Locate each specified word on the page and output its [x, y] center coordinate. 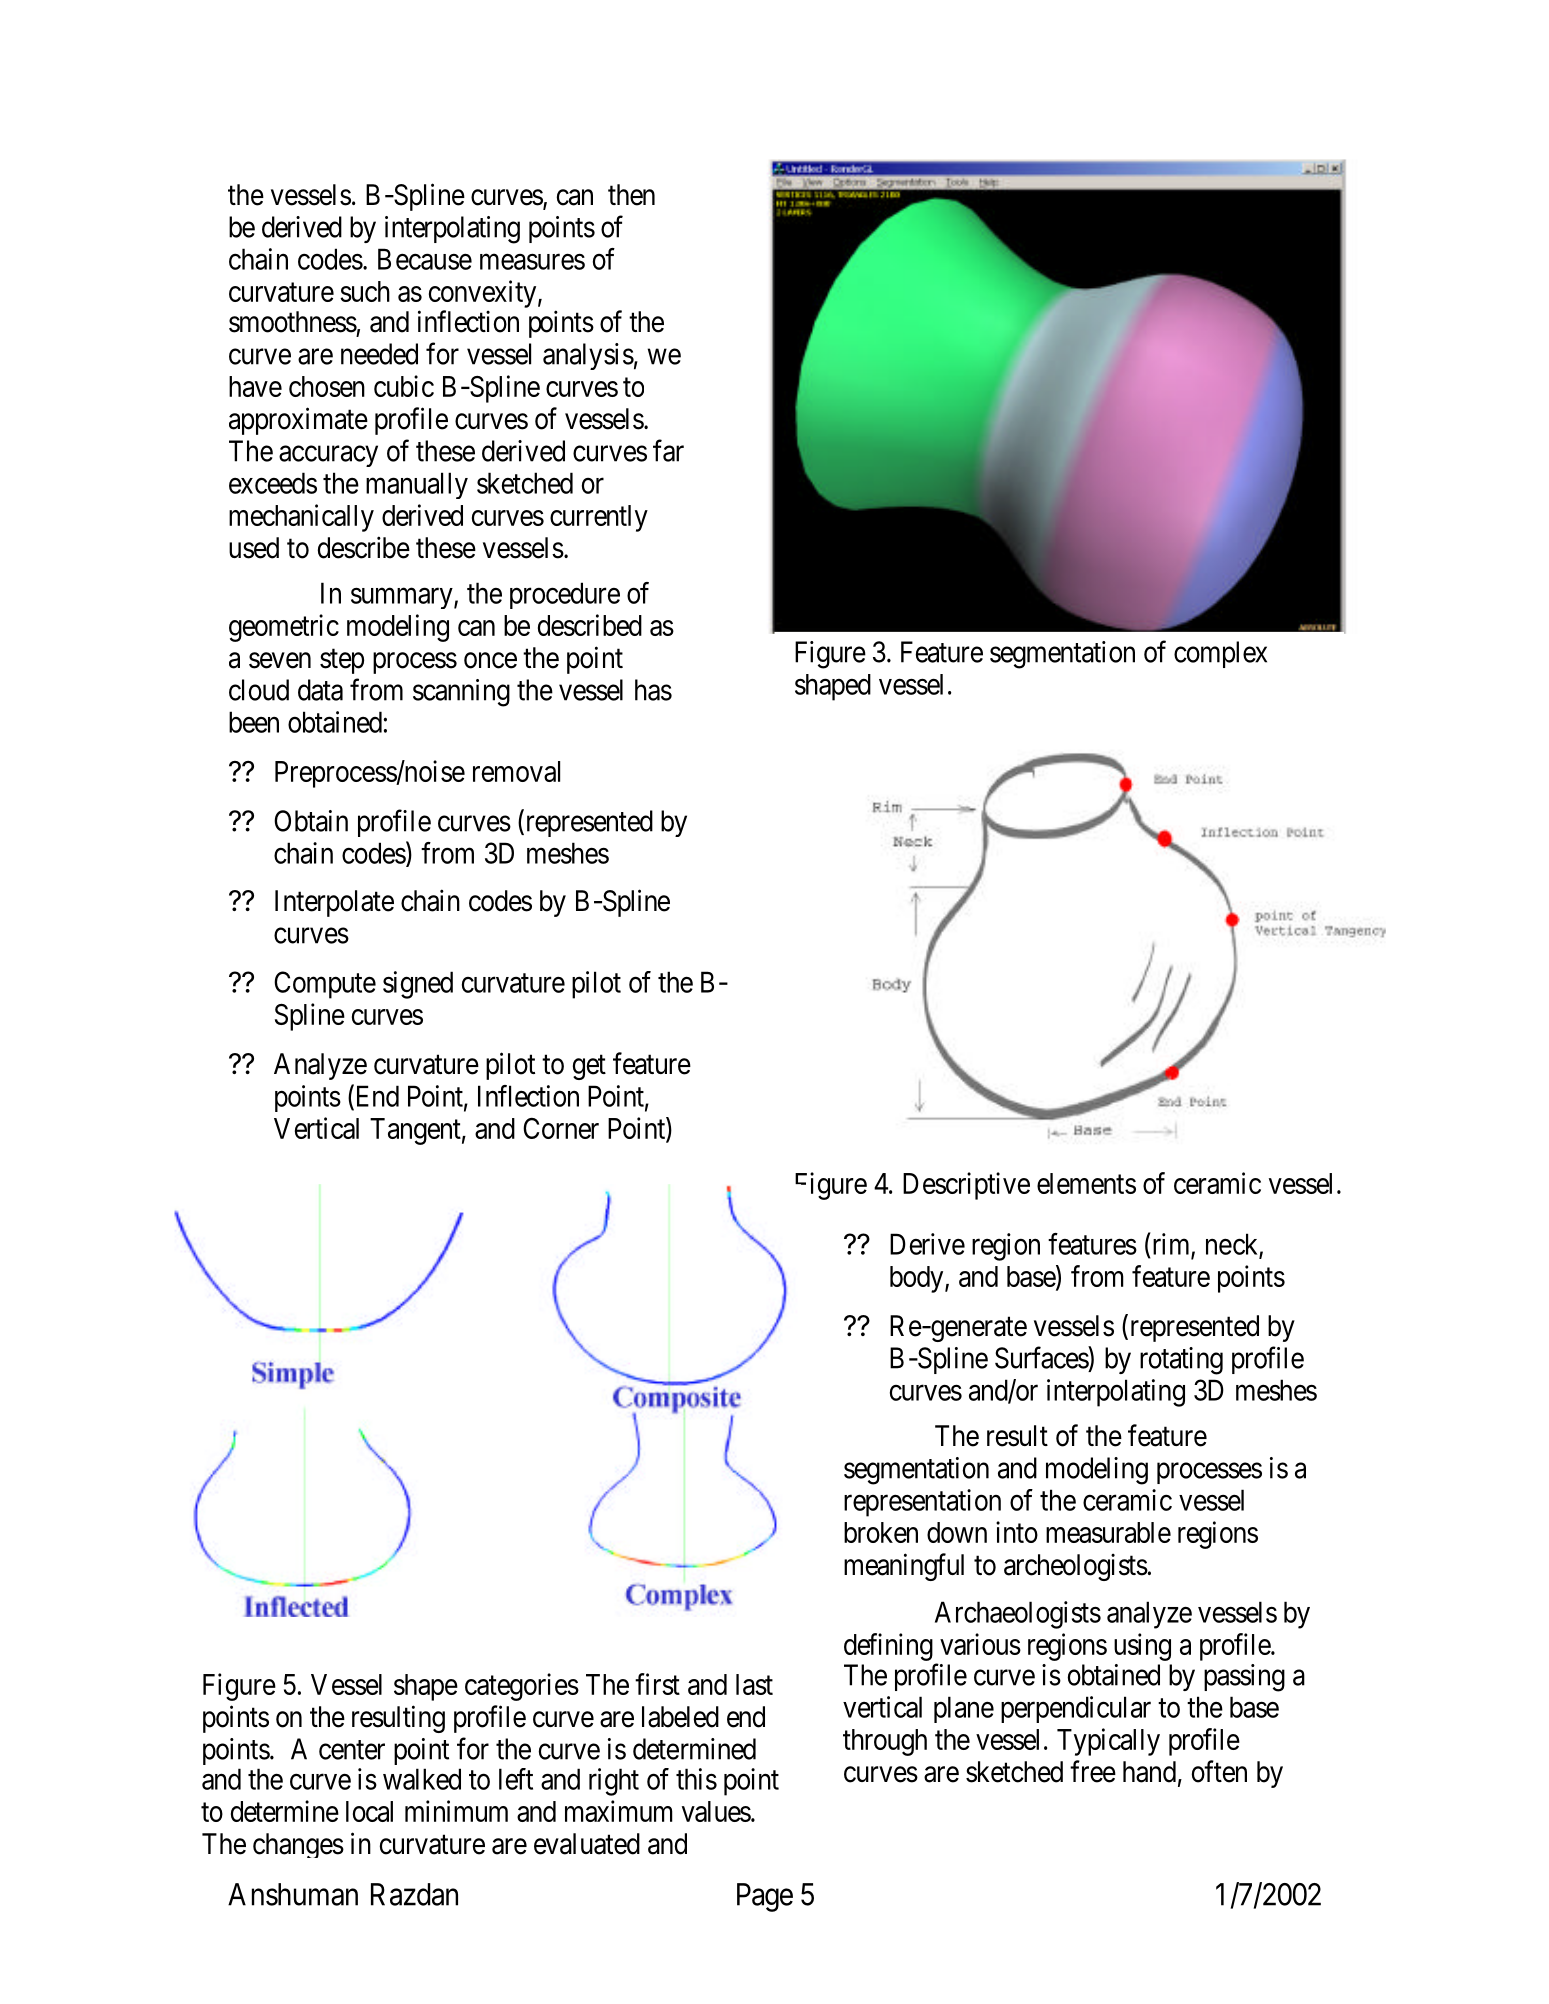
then [631, 195]
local [369, 1811]
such [365, 291]
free [1093, 1771]
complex [1220, 654]
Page [765, 1897]
